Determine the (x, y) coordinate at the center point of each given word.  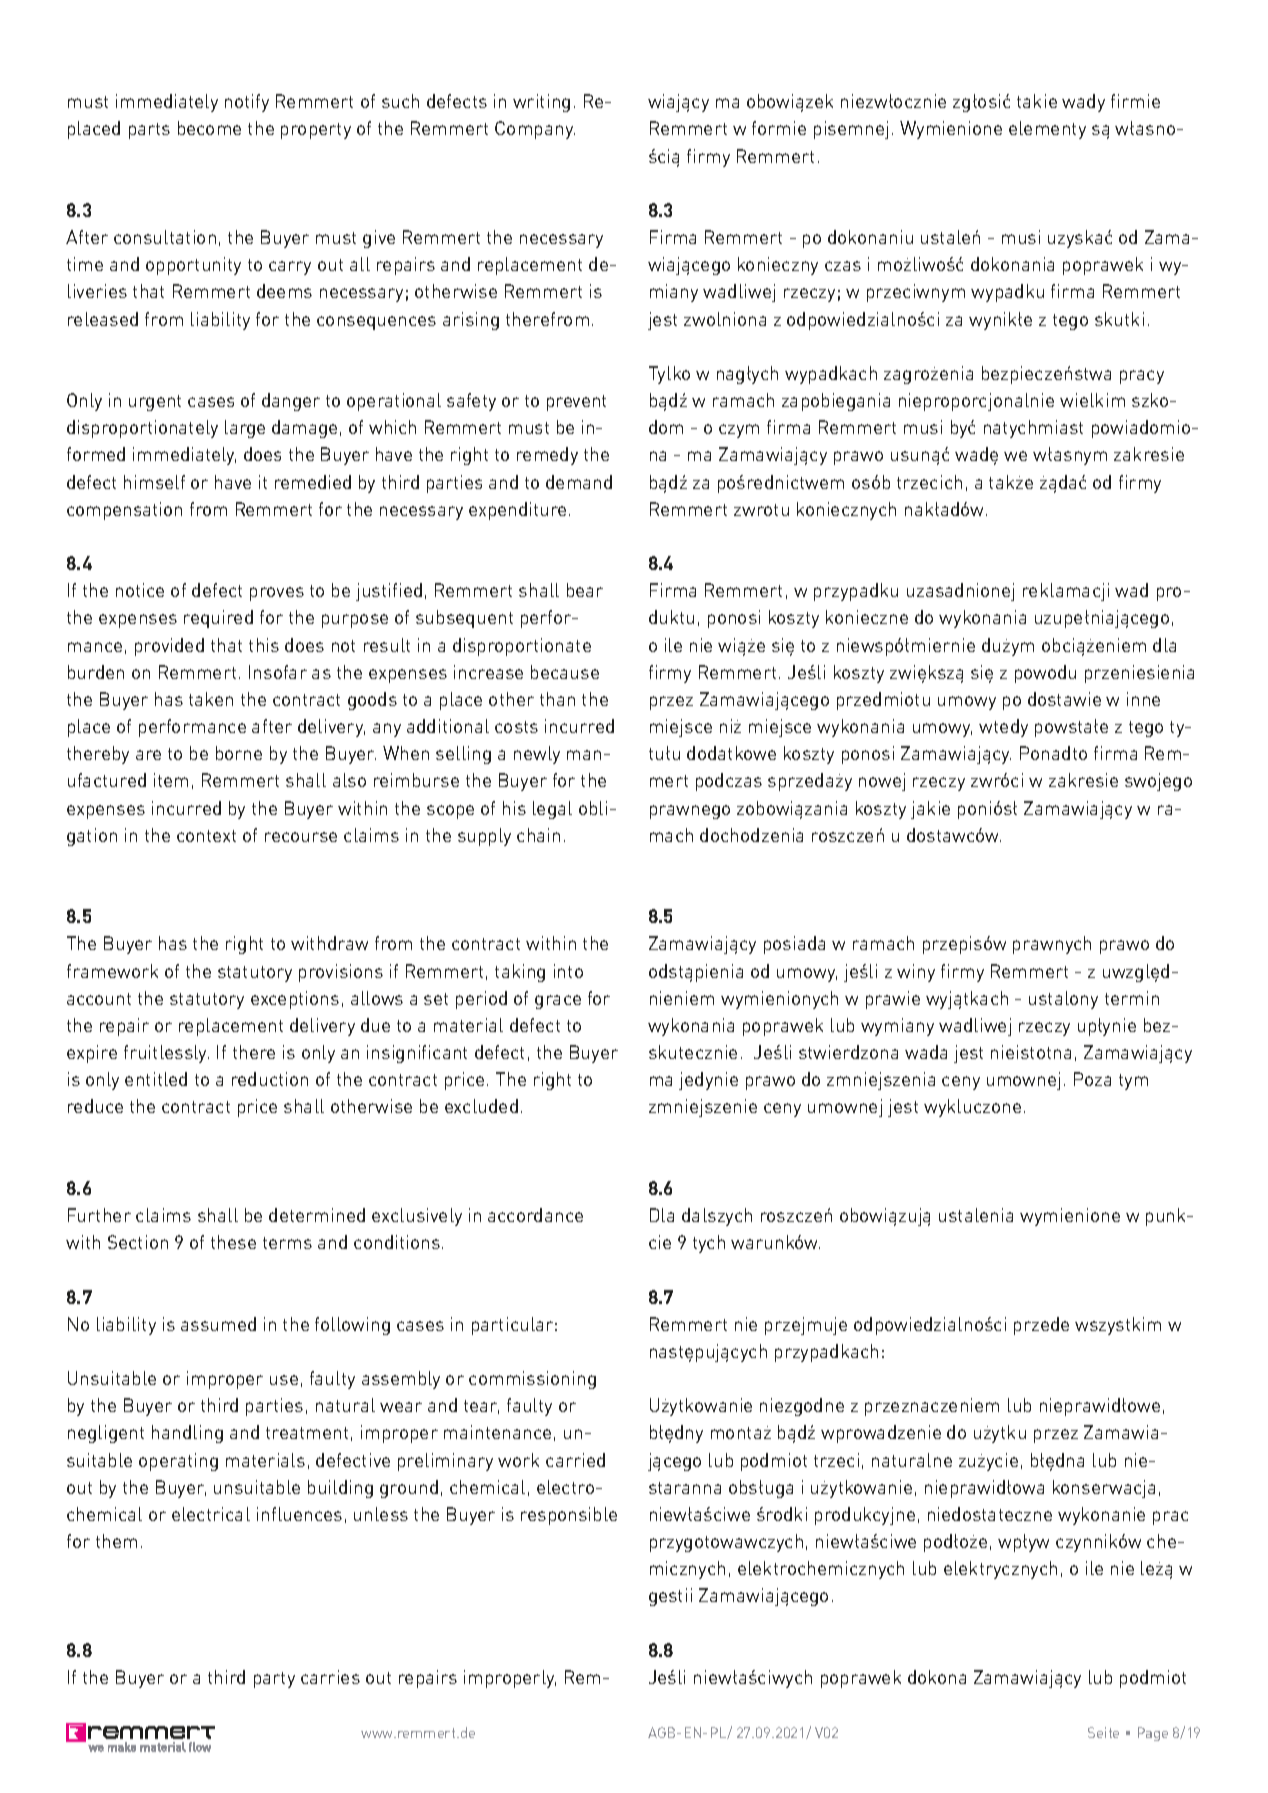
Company (535, 130)
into (568, 971)
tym (1133, 1082)
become (209, 128)
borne (239, 753)
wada (926, 1052)
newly (537, 755)
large (245, 429)
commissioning (532, 1380)
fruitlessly (166, 1054)
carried (575, 1460)
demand (579, 482)
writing (541, 103)
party (274, 1680)
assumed (218, 1324)
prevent (576, 403)
